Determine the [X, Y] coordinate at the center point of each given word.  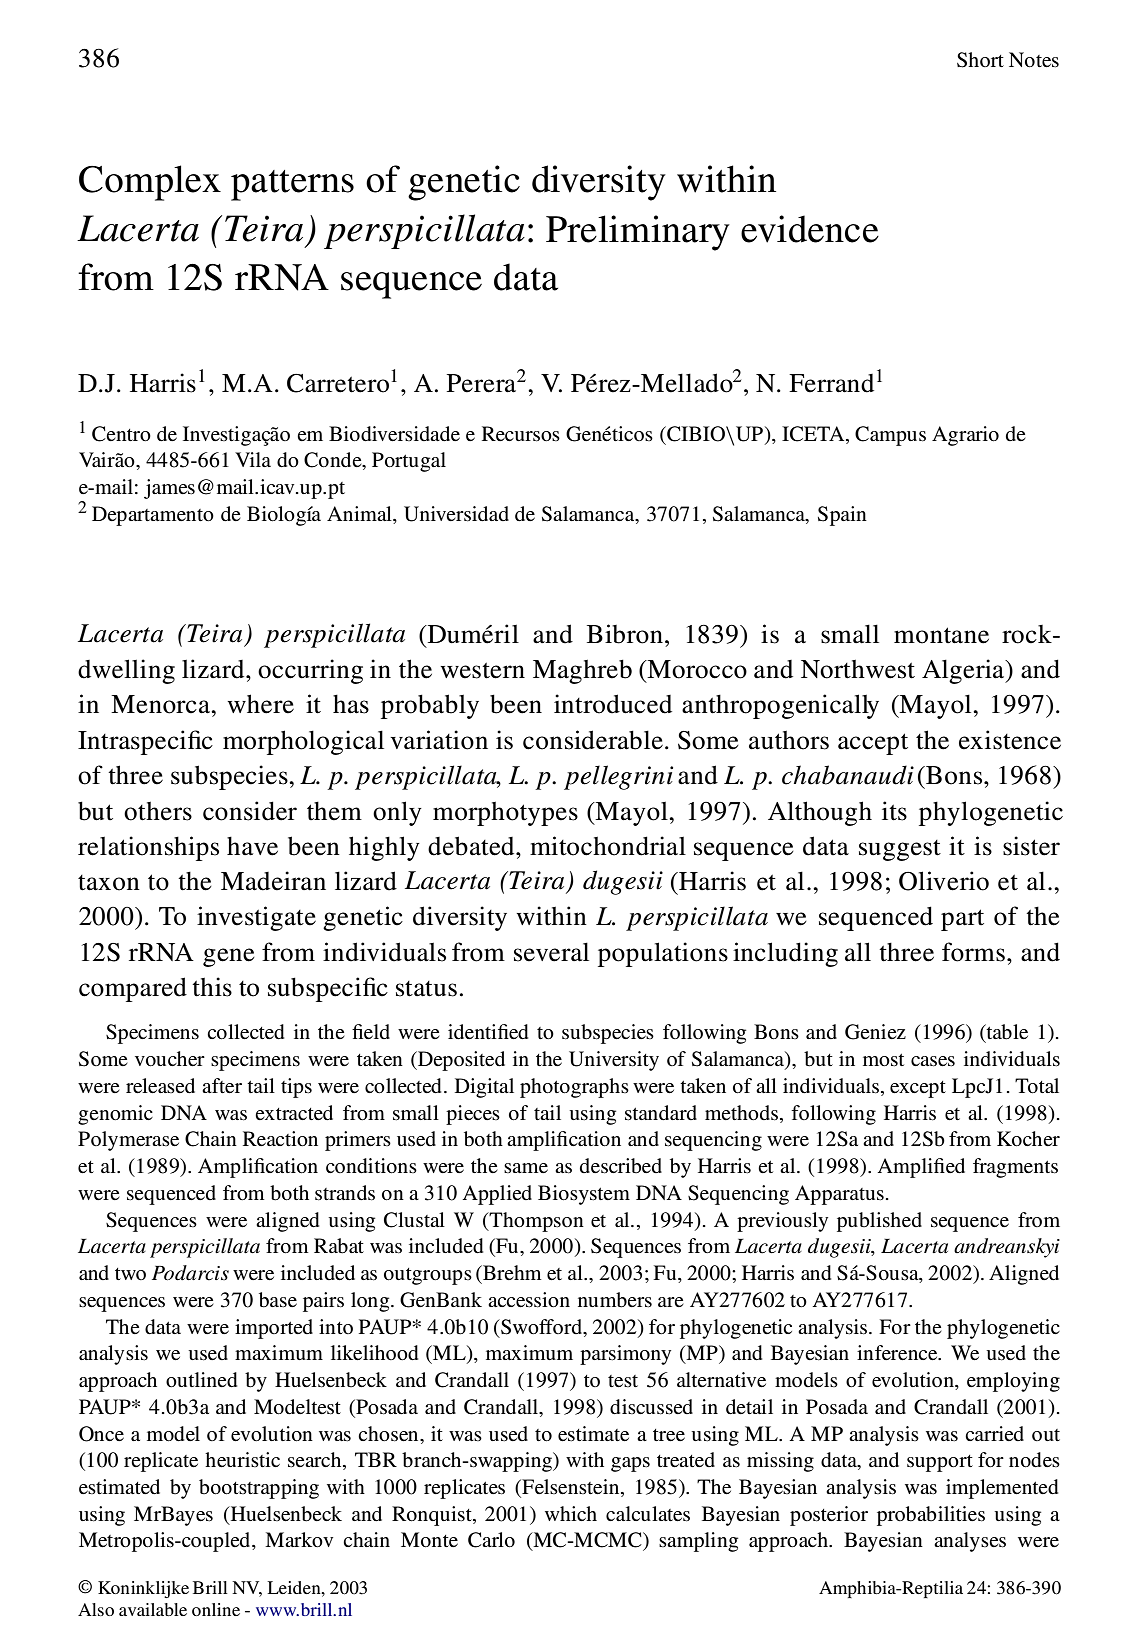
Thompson [535, 1222]
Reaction [280, 1138]
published [879, 1222]
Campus [890, 436]
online [216, 1609]
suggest [900, 850]
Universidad [456, 514]
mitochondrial [608, 846]
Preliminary [638, 233]
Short [980, 60]
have [252, 846]
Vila [253, 459]
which [571, 1513]
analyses [970, 1542]
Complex [150, 183]
